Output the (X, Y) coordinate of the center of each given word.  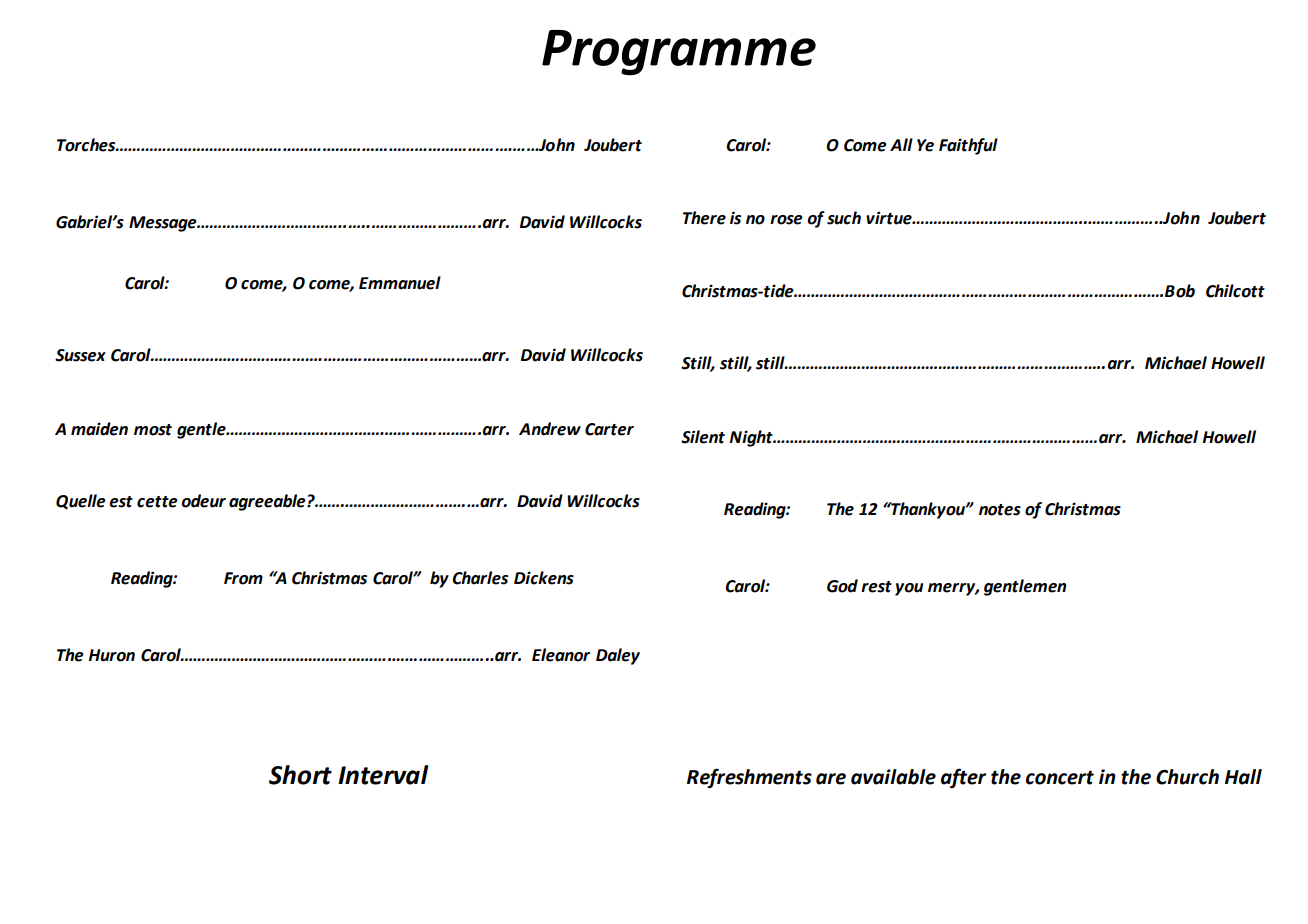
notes (1000, 510)
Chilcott (1235, 291)
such (844, 218)
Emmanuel (400, 283)
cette (157, 502)
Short (300, 775)
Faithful (968, 146)
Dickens (544, 578)
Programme (679, 53)
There (704, 218)
